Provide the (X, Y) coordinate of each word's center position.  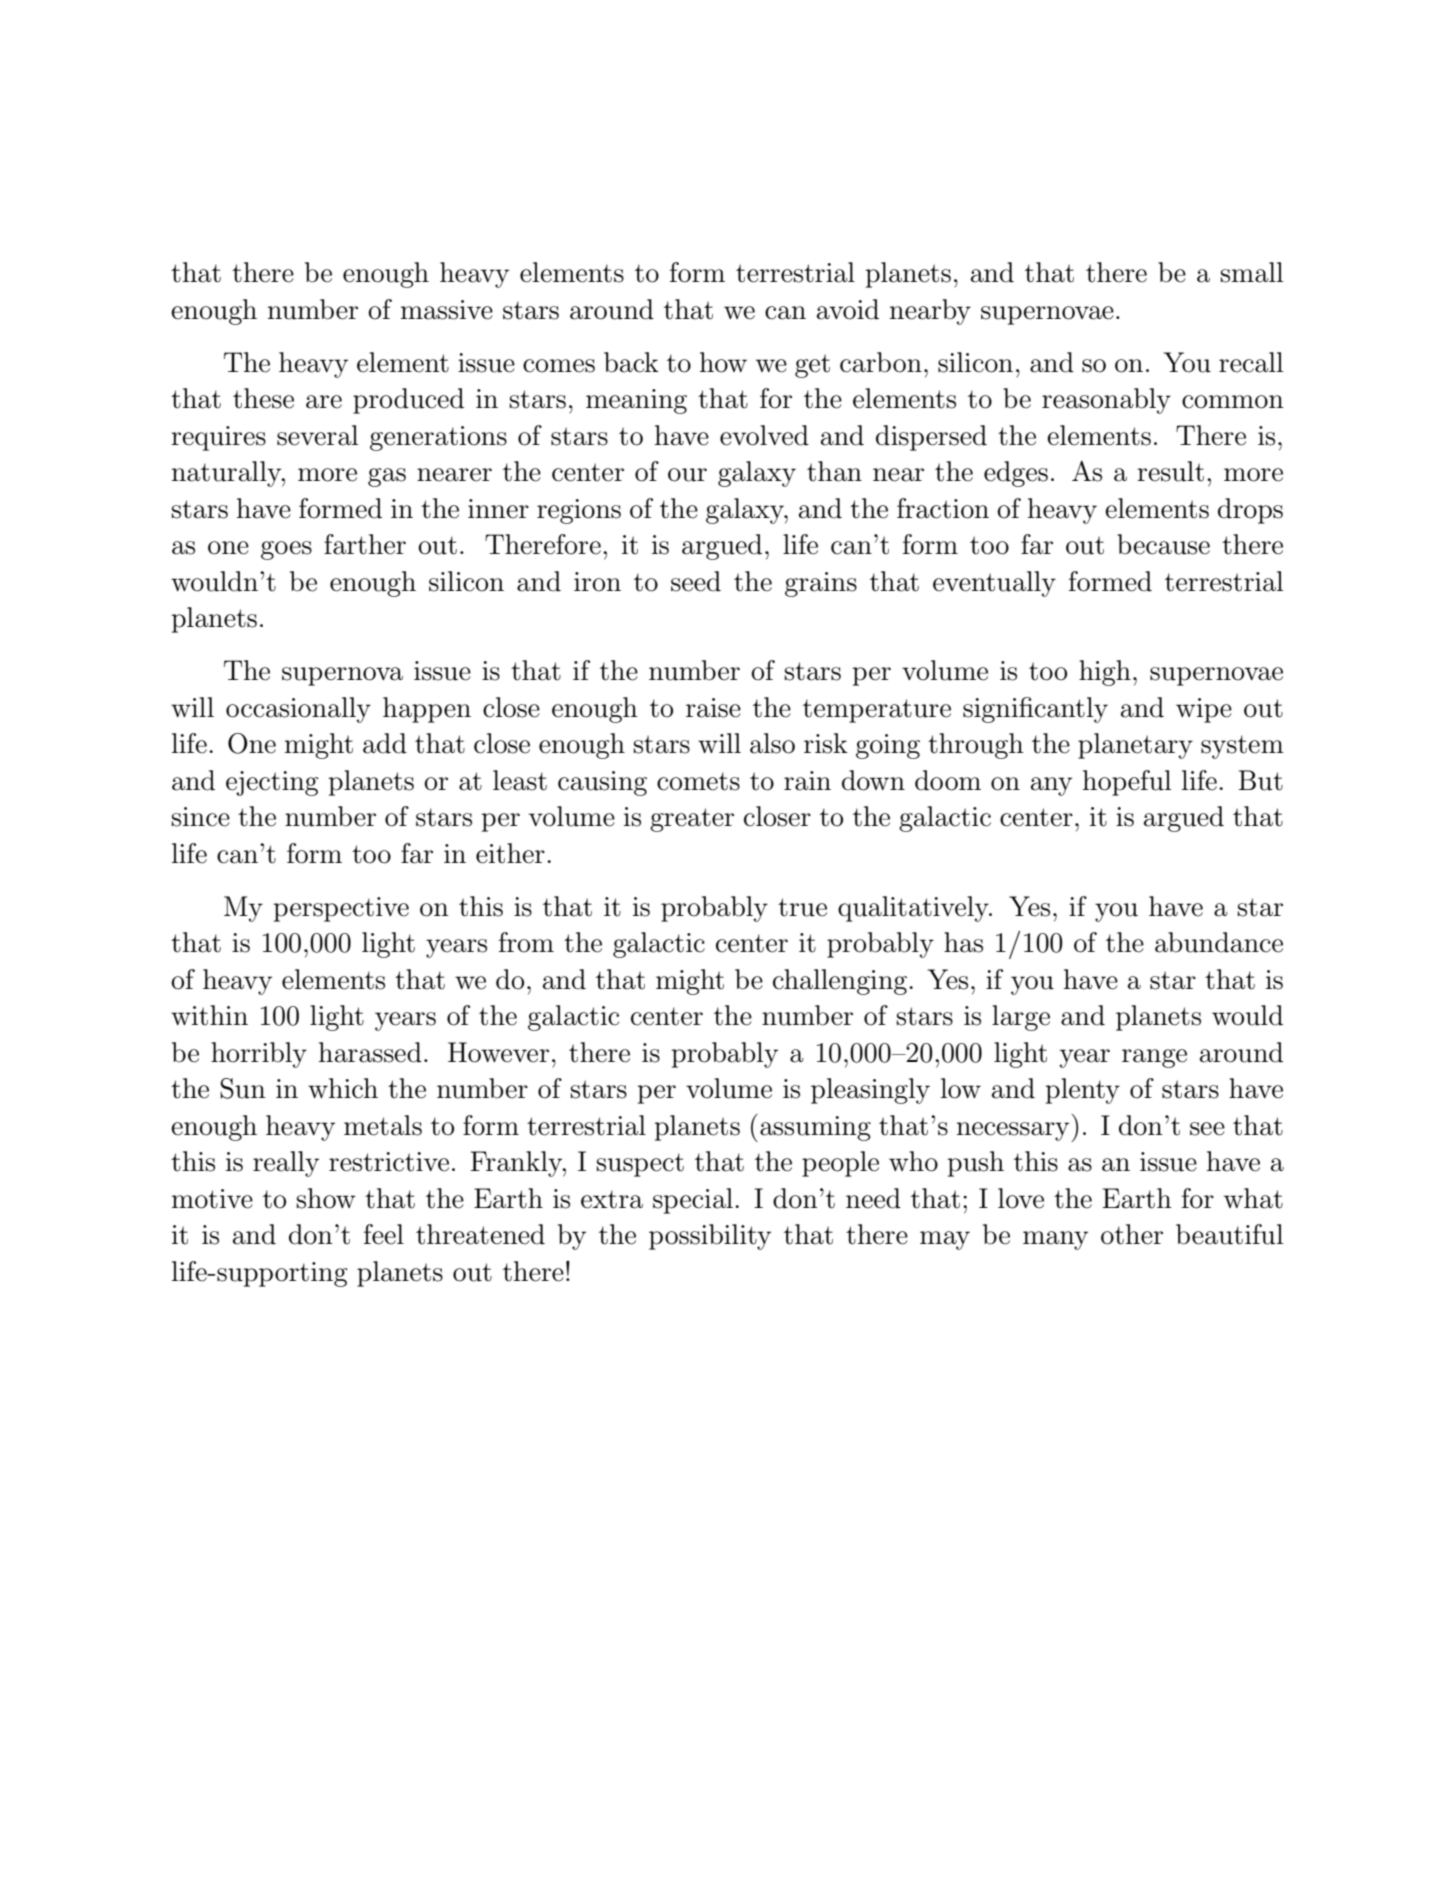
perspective (341, 909)
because (1163, 544)
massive (447, 310)
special (693, 1201)
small (1252, 272)
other (1132, 1234)
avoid (848, 309)
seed (696, 581)
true (802, 907)
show (326, 1198)
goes (286, 550)
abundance (1219, 942)
